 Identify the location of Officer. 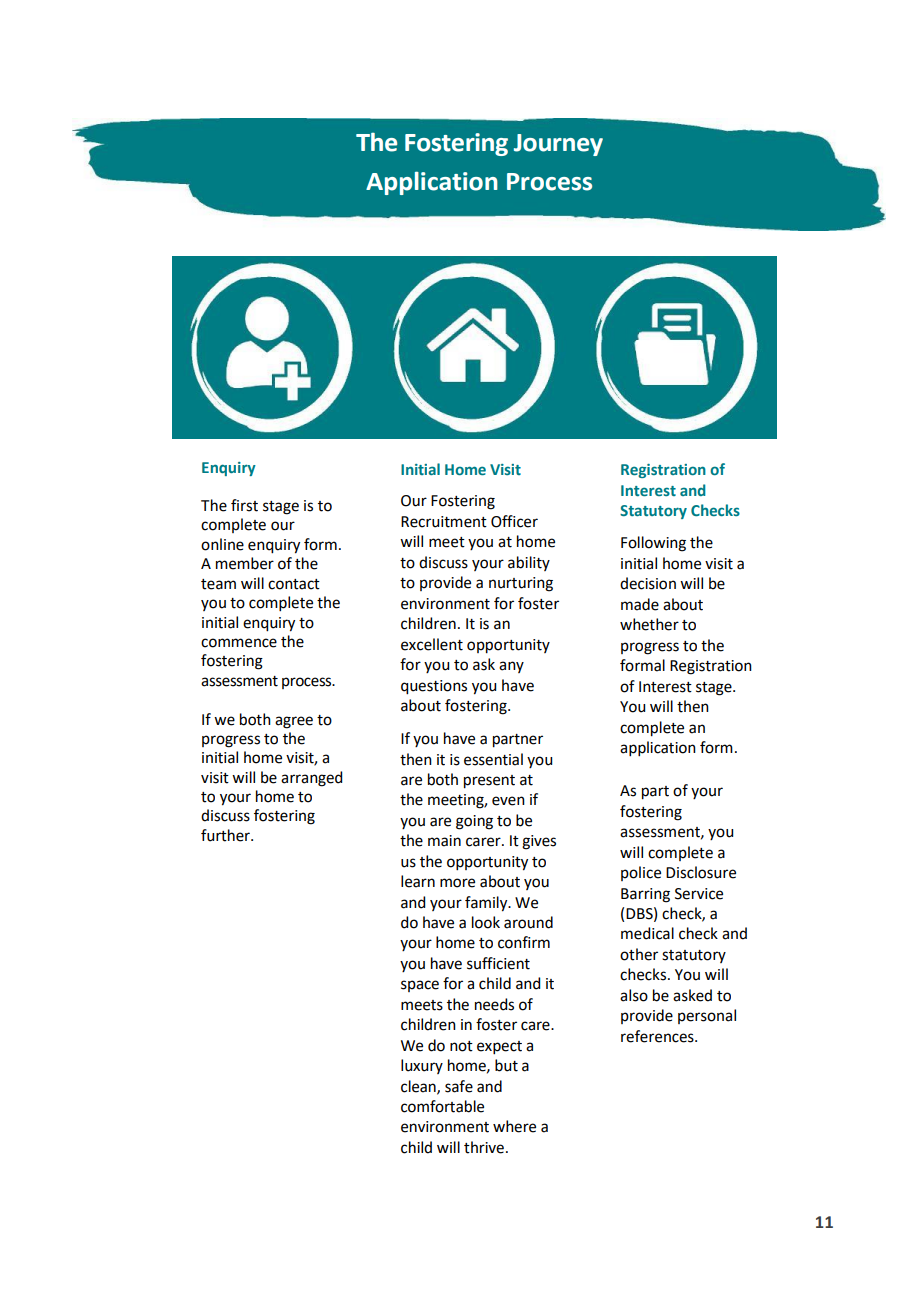
(514, 521).
